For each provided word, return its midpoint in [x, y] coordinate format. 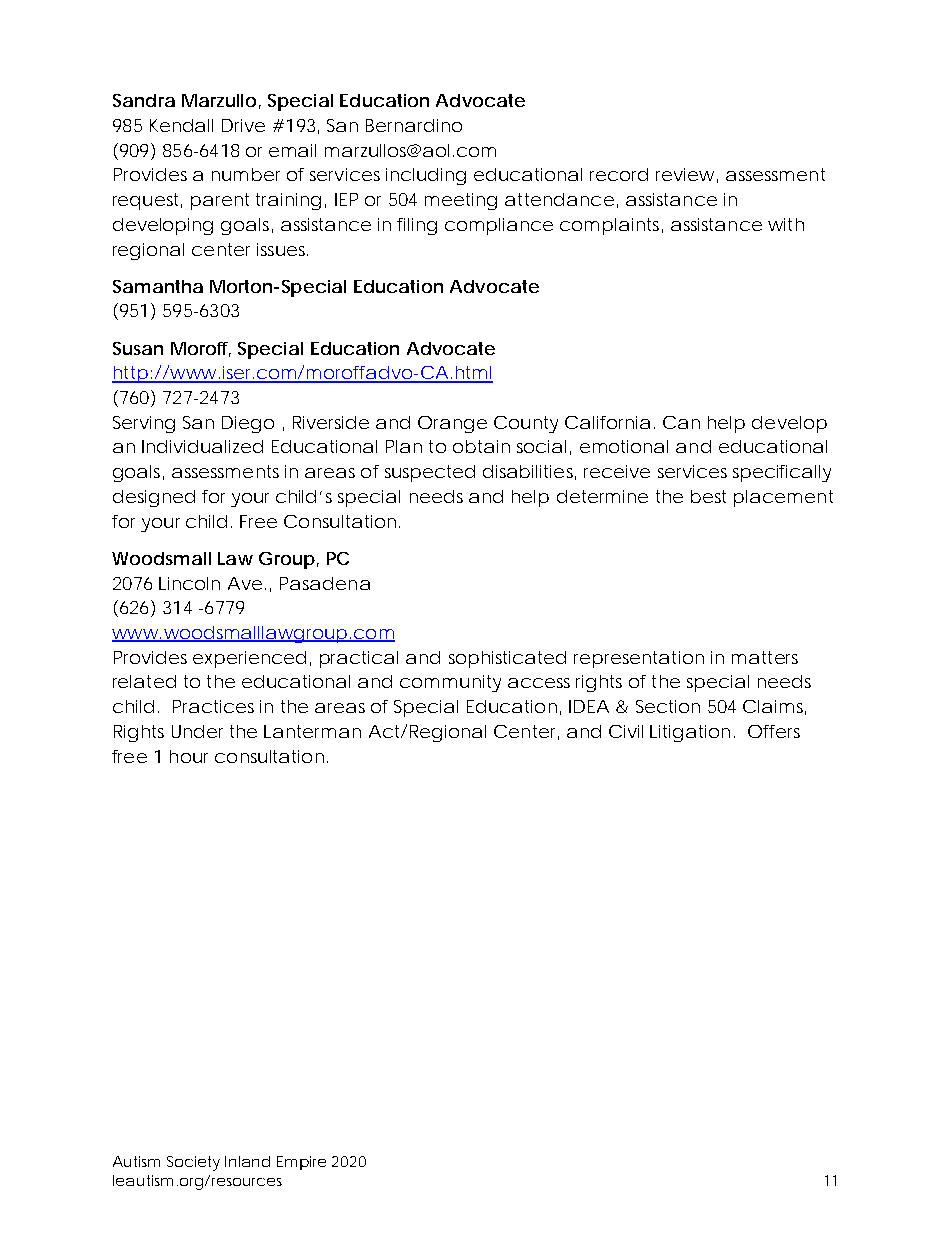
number [246, 174]
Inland [247, 1161]
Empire [301, 1163]
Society [193, 1163]
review [685, 174]
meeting [461, 201]
